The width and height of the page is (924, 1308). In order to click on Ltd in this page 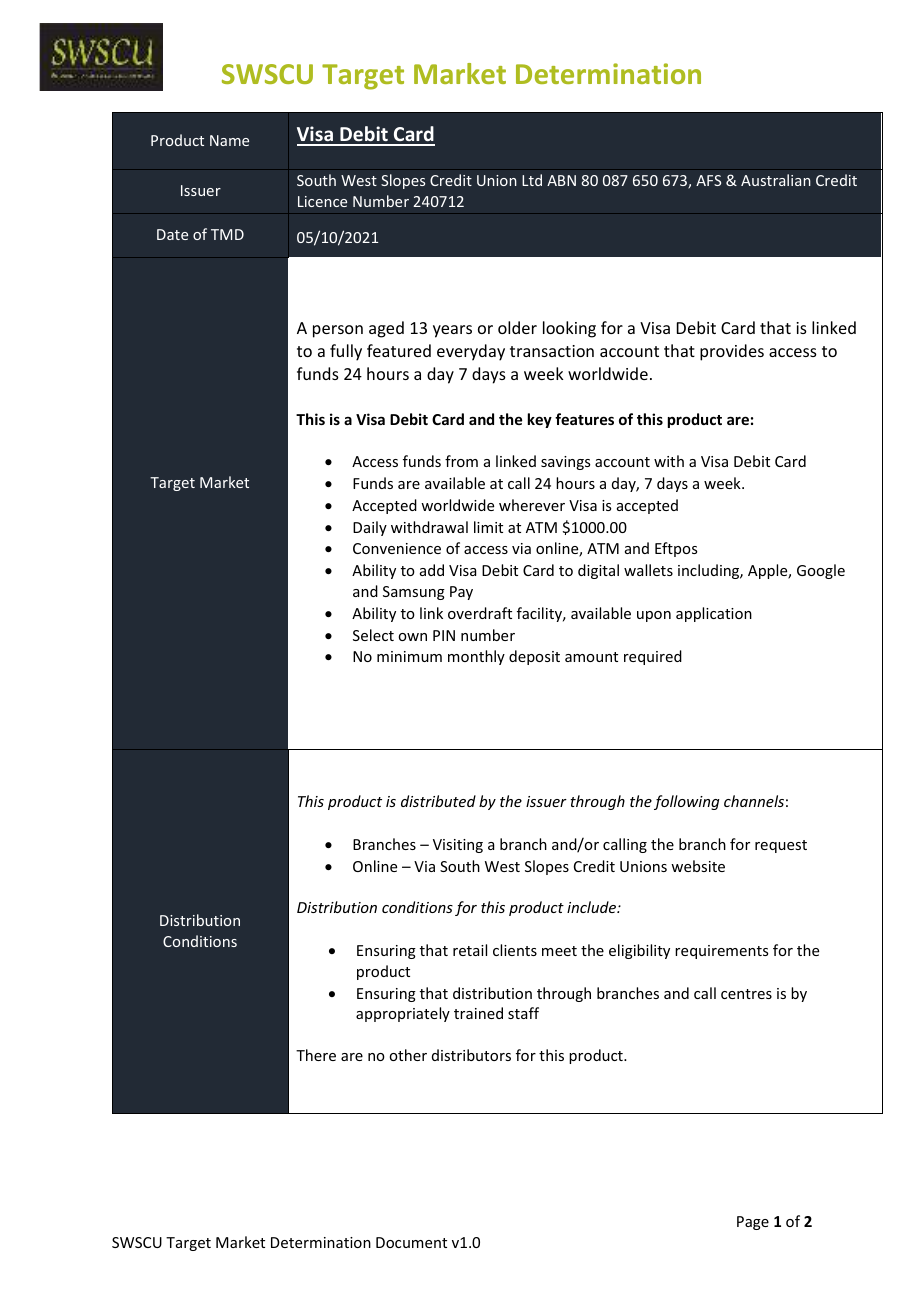, I will do `click(532, 180)`.
